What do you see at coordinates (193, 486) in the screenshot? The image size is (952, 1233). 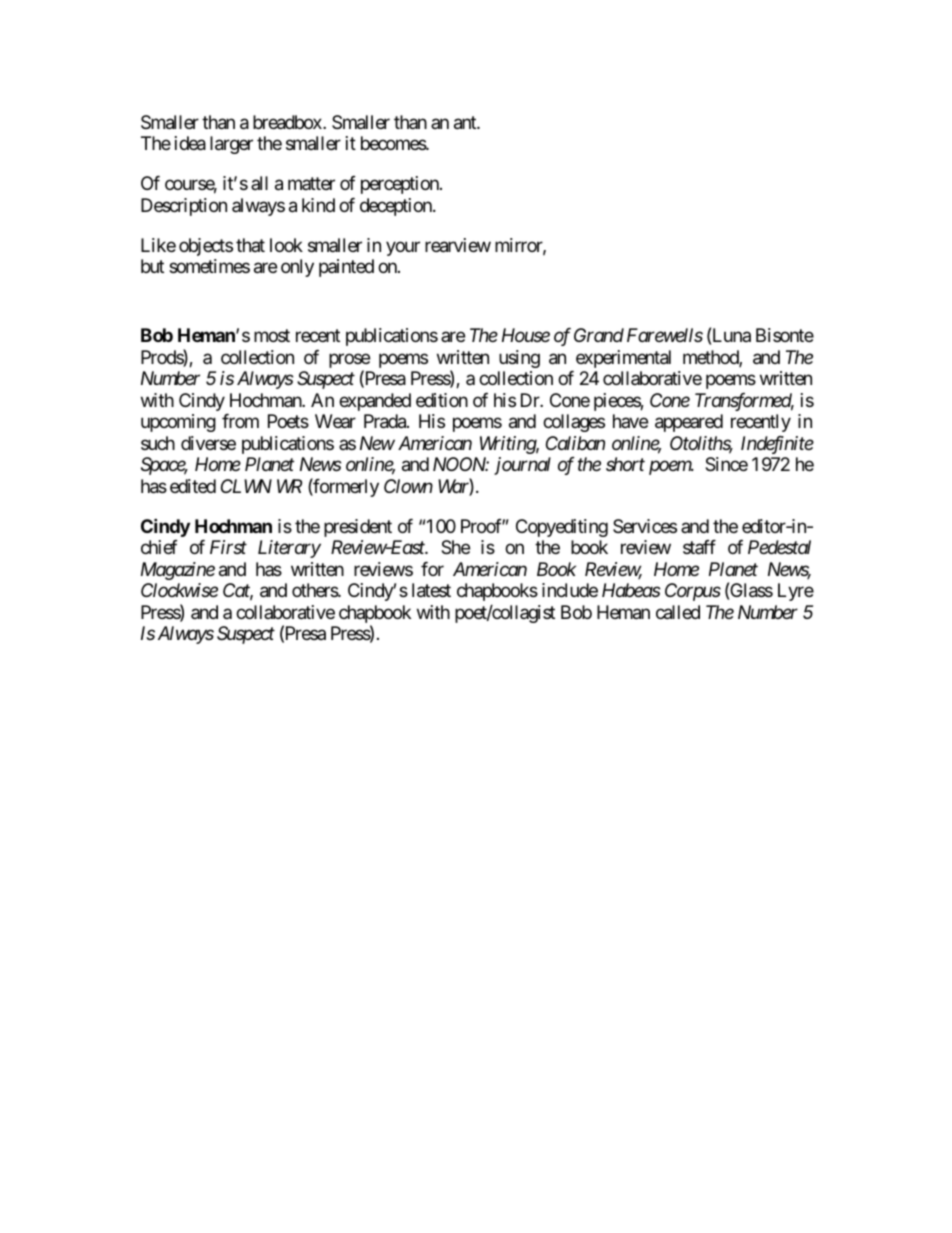 I see `edited` at bounding box center [193, 486].
